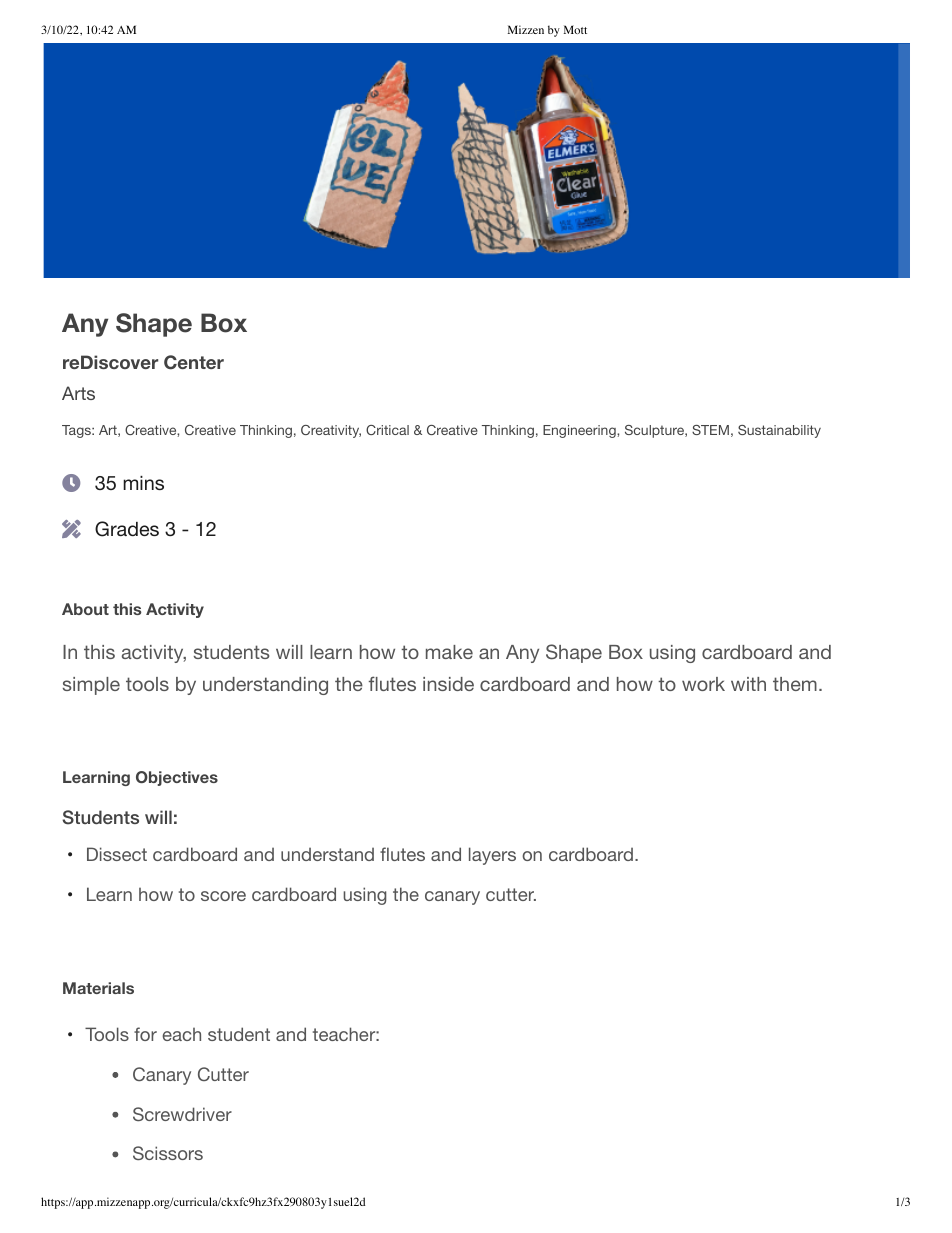 This screenshot has height=1233, width=952. I want to click on Center, so click(194, 362).
